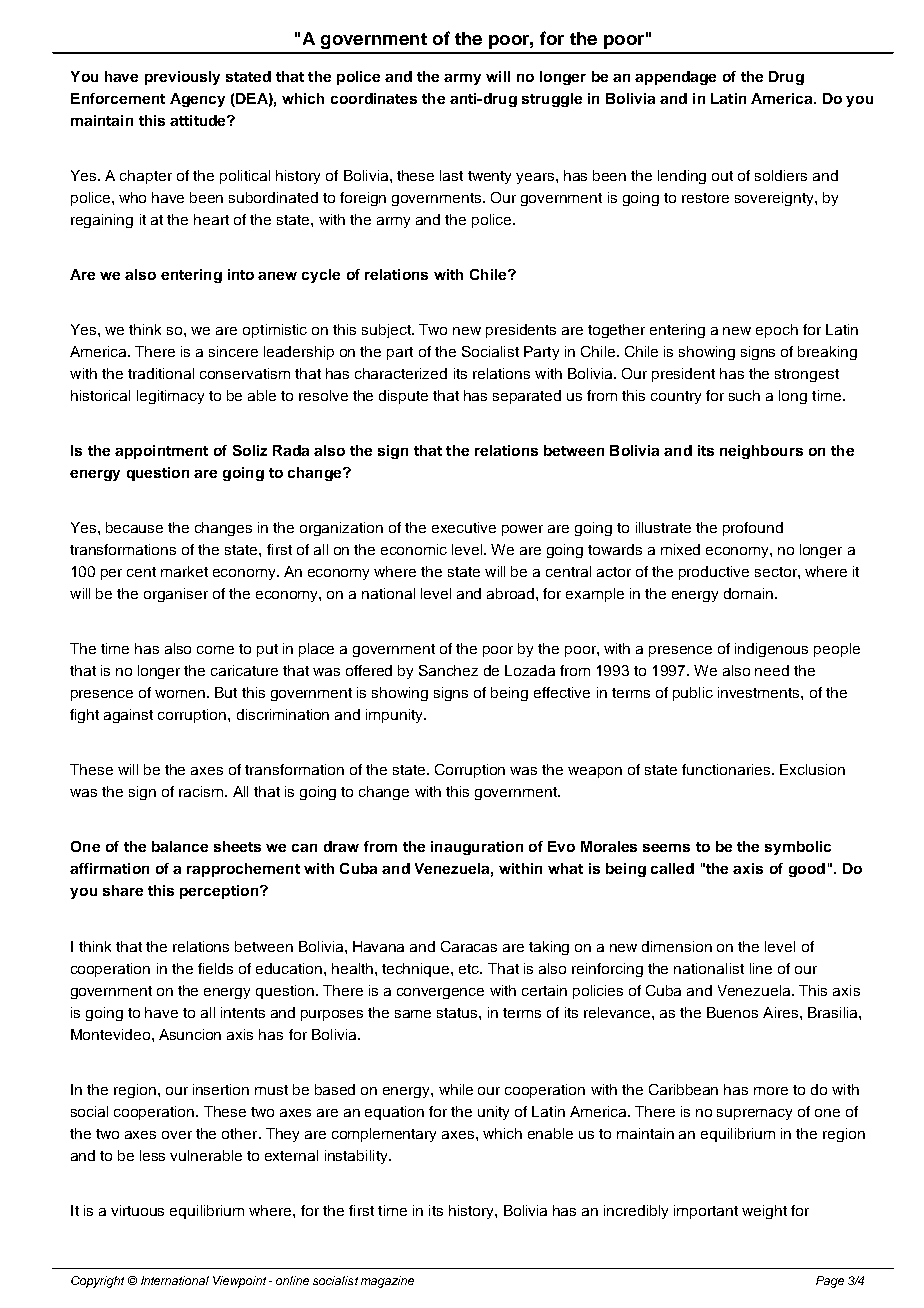 Image resolution: width=924 pixels, height=1308 pixels. I want to click on magazine, so click(387, 1282).
